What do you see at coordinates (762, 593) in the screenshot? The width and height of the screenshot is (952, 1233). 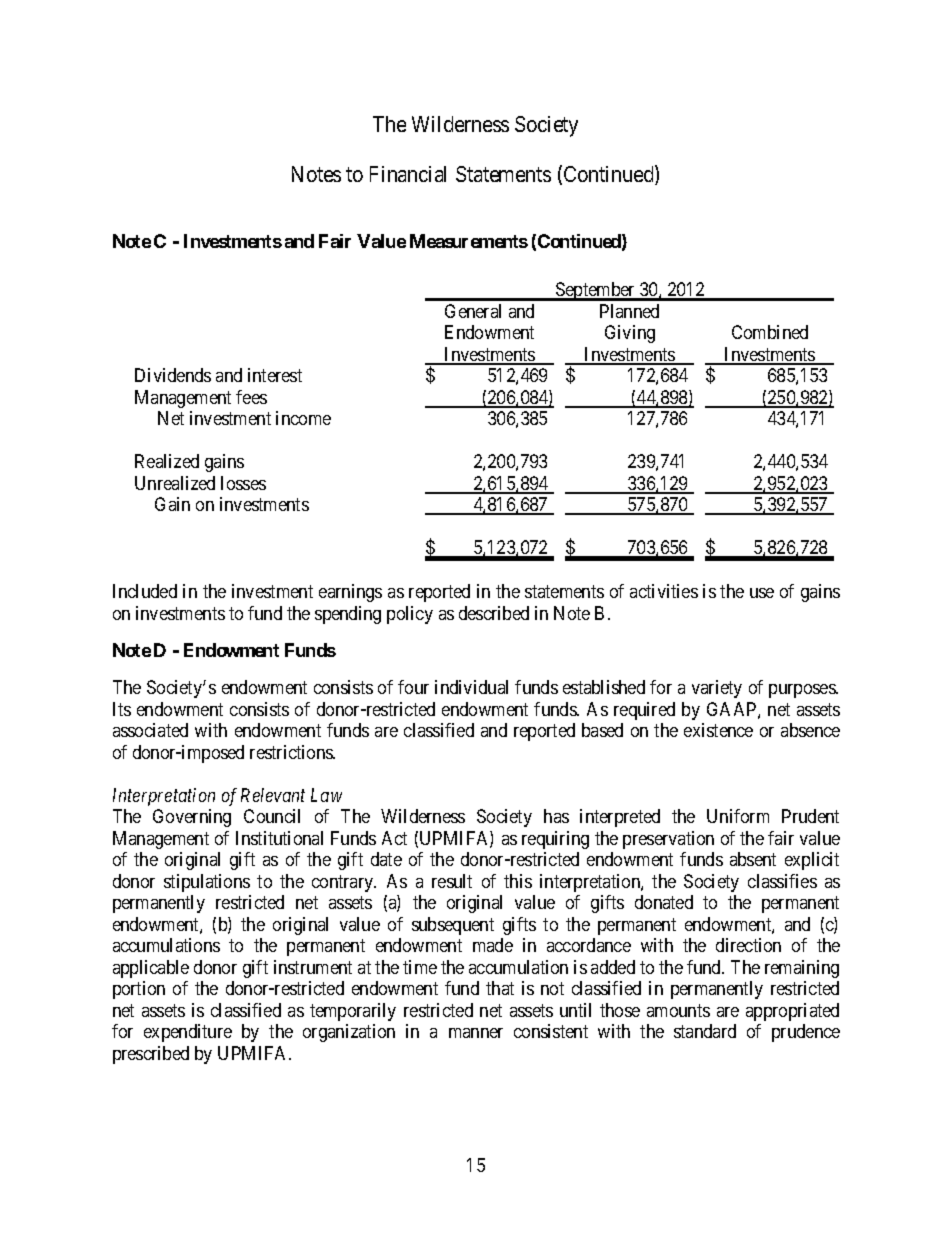 I see `use` at bounding box center [762, 593].
